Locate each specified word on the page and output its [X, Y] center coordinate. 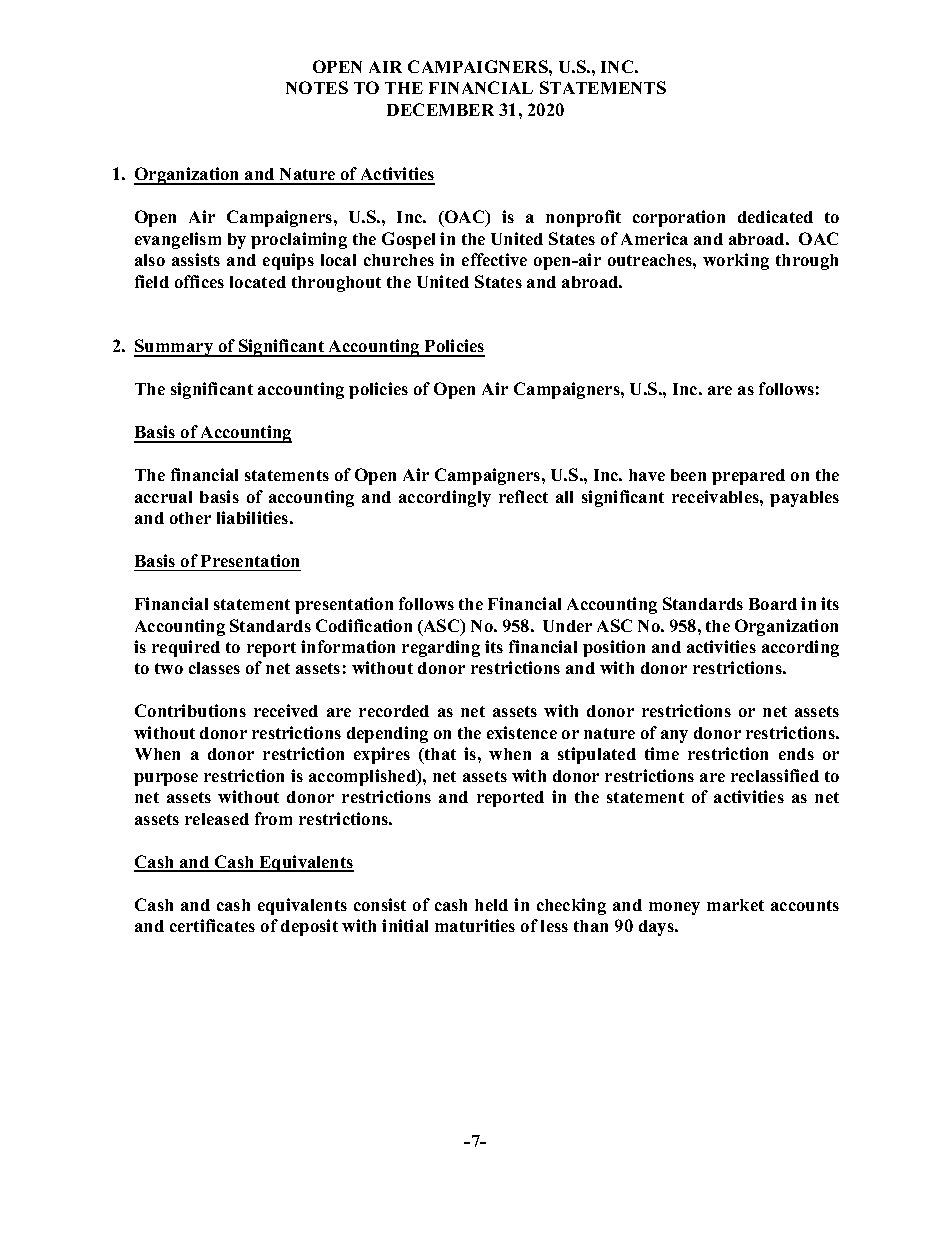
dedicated [775, 216]
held [491, 905]
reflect [523, 496]
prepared [748, 477]
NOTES [317, 87]
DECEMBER [440, 109]
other [190, 518]
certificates [212, 925]
